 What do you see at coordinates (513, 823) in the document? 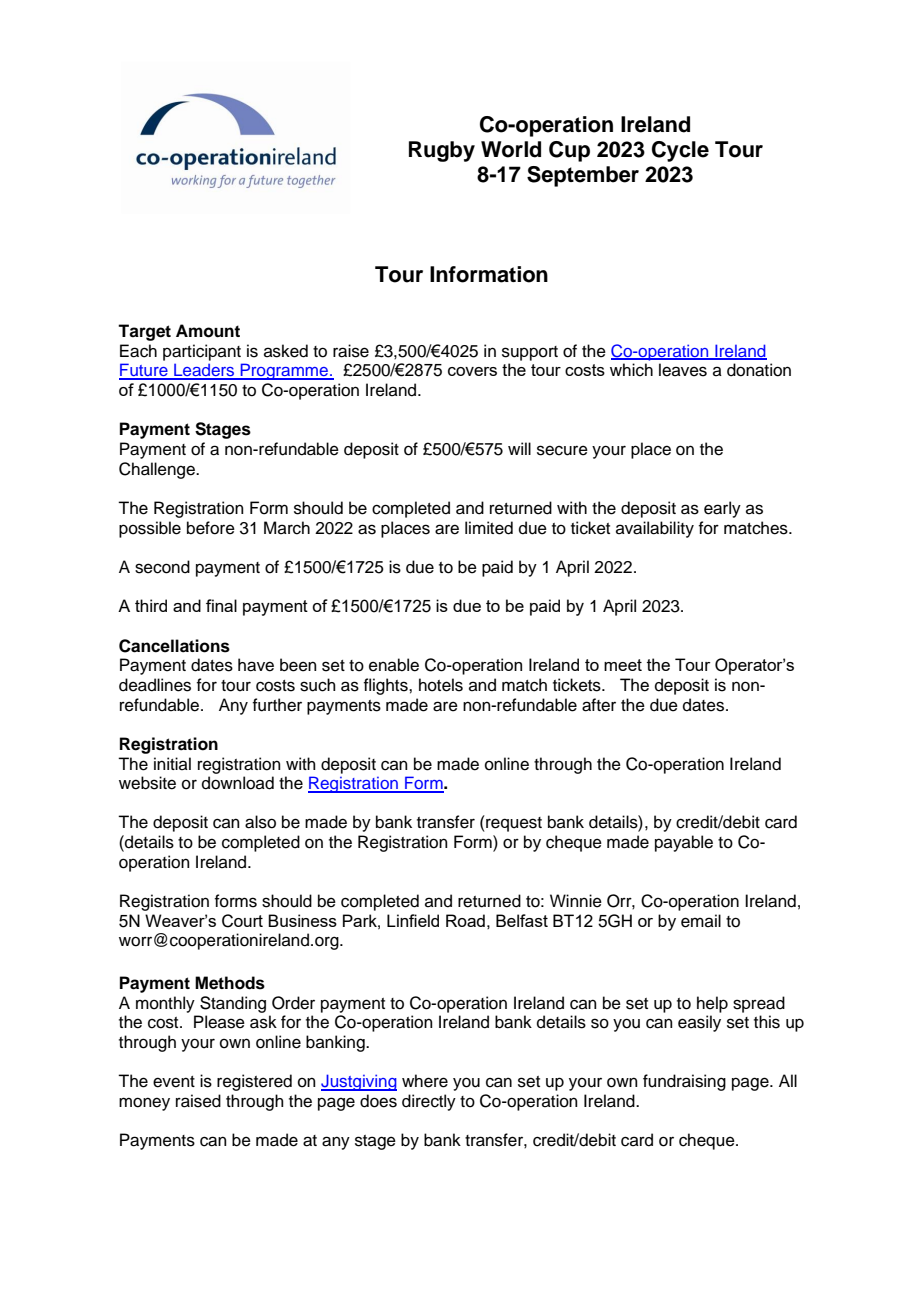
I see `request` at bounding box center [513, 823].
